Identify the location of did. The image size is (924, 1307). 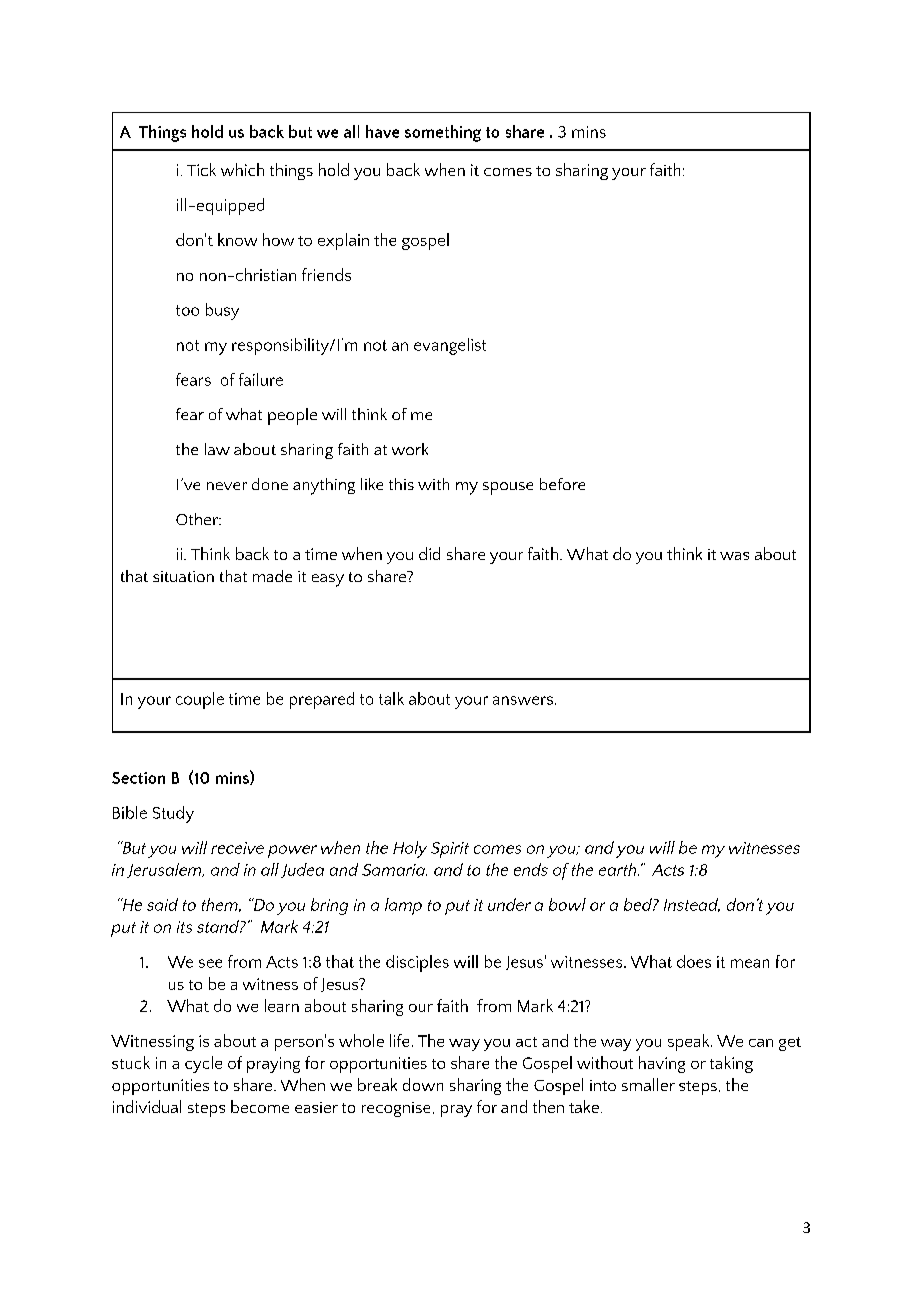
(429, 553).
